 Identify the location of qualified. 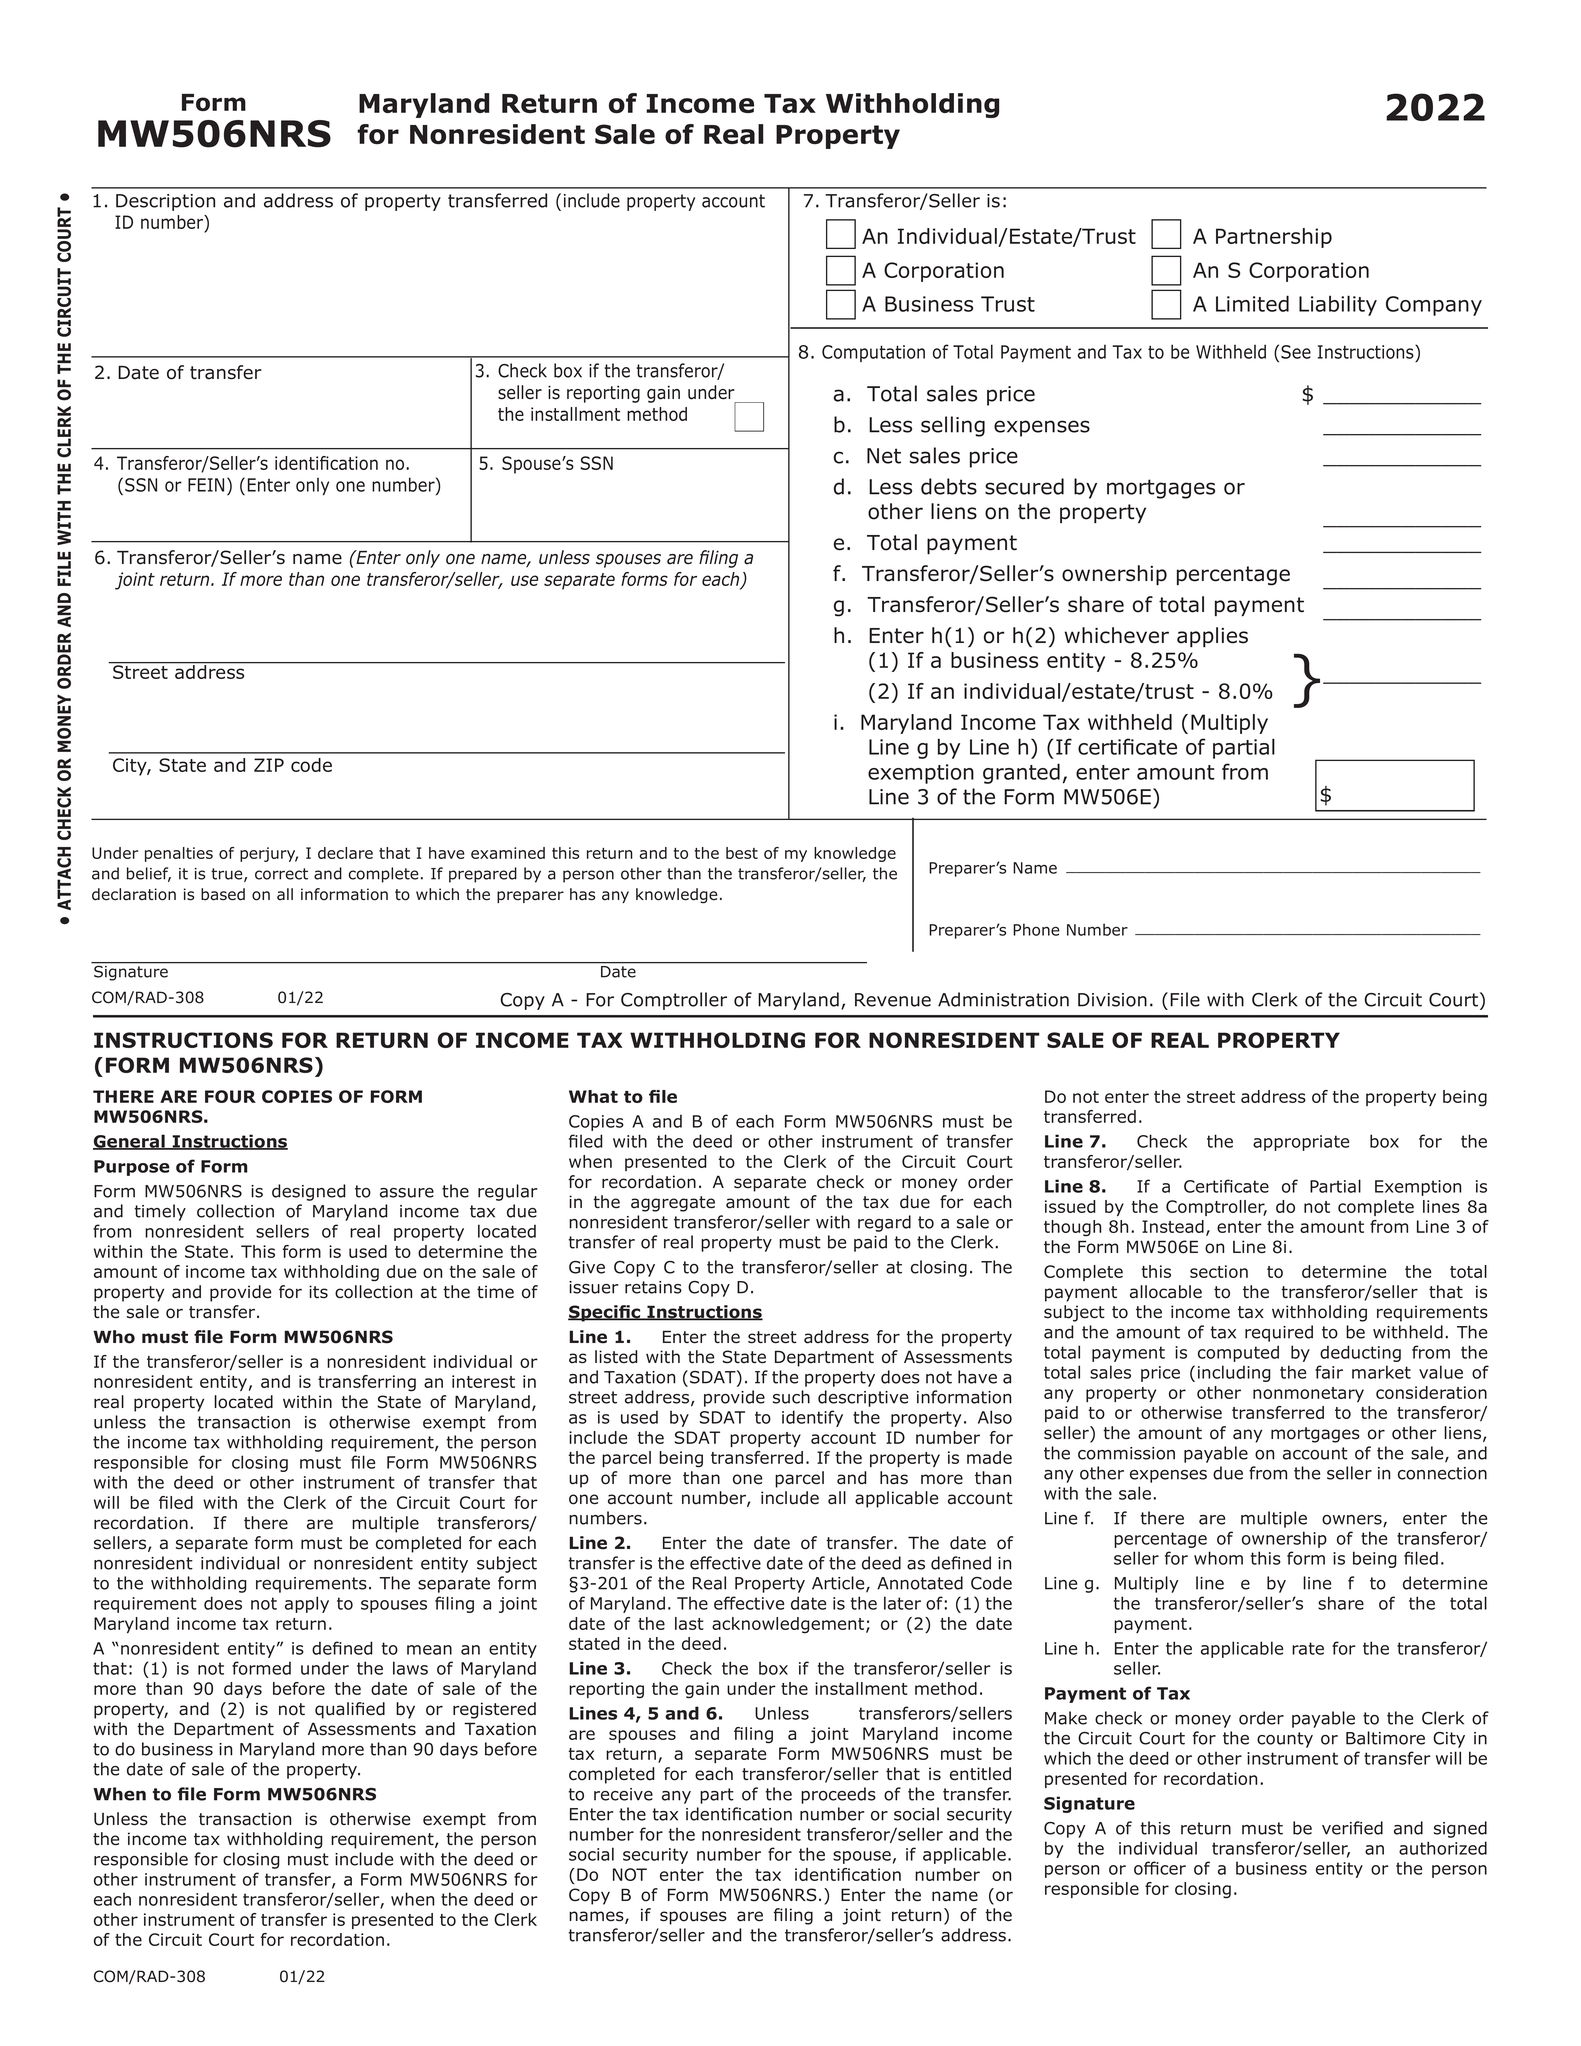
(350, 1710).
